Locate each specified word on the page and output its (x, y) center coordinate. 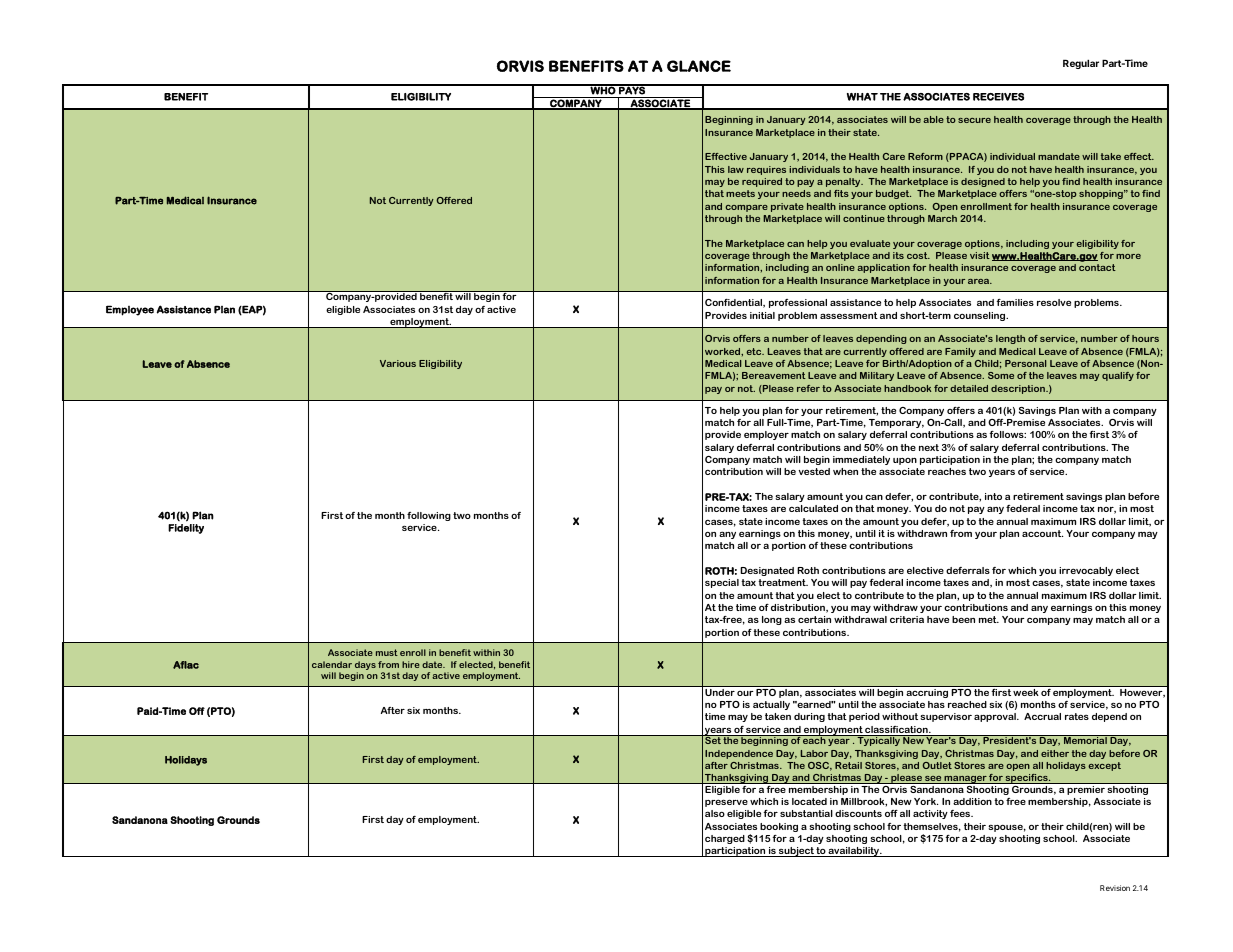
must (387, 652)
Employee (130, 310)
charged (725, 839)
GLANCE (699, 66)
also (715, 813)
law (736, 169)
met (989, 619)
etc (755, 351)
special (722, 583)
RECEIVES (998, 97)
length (1010, 339)
